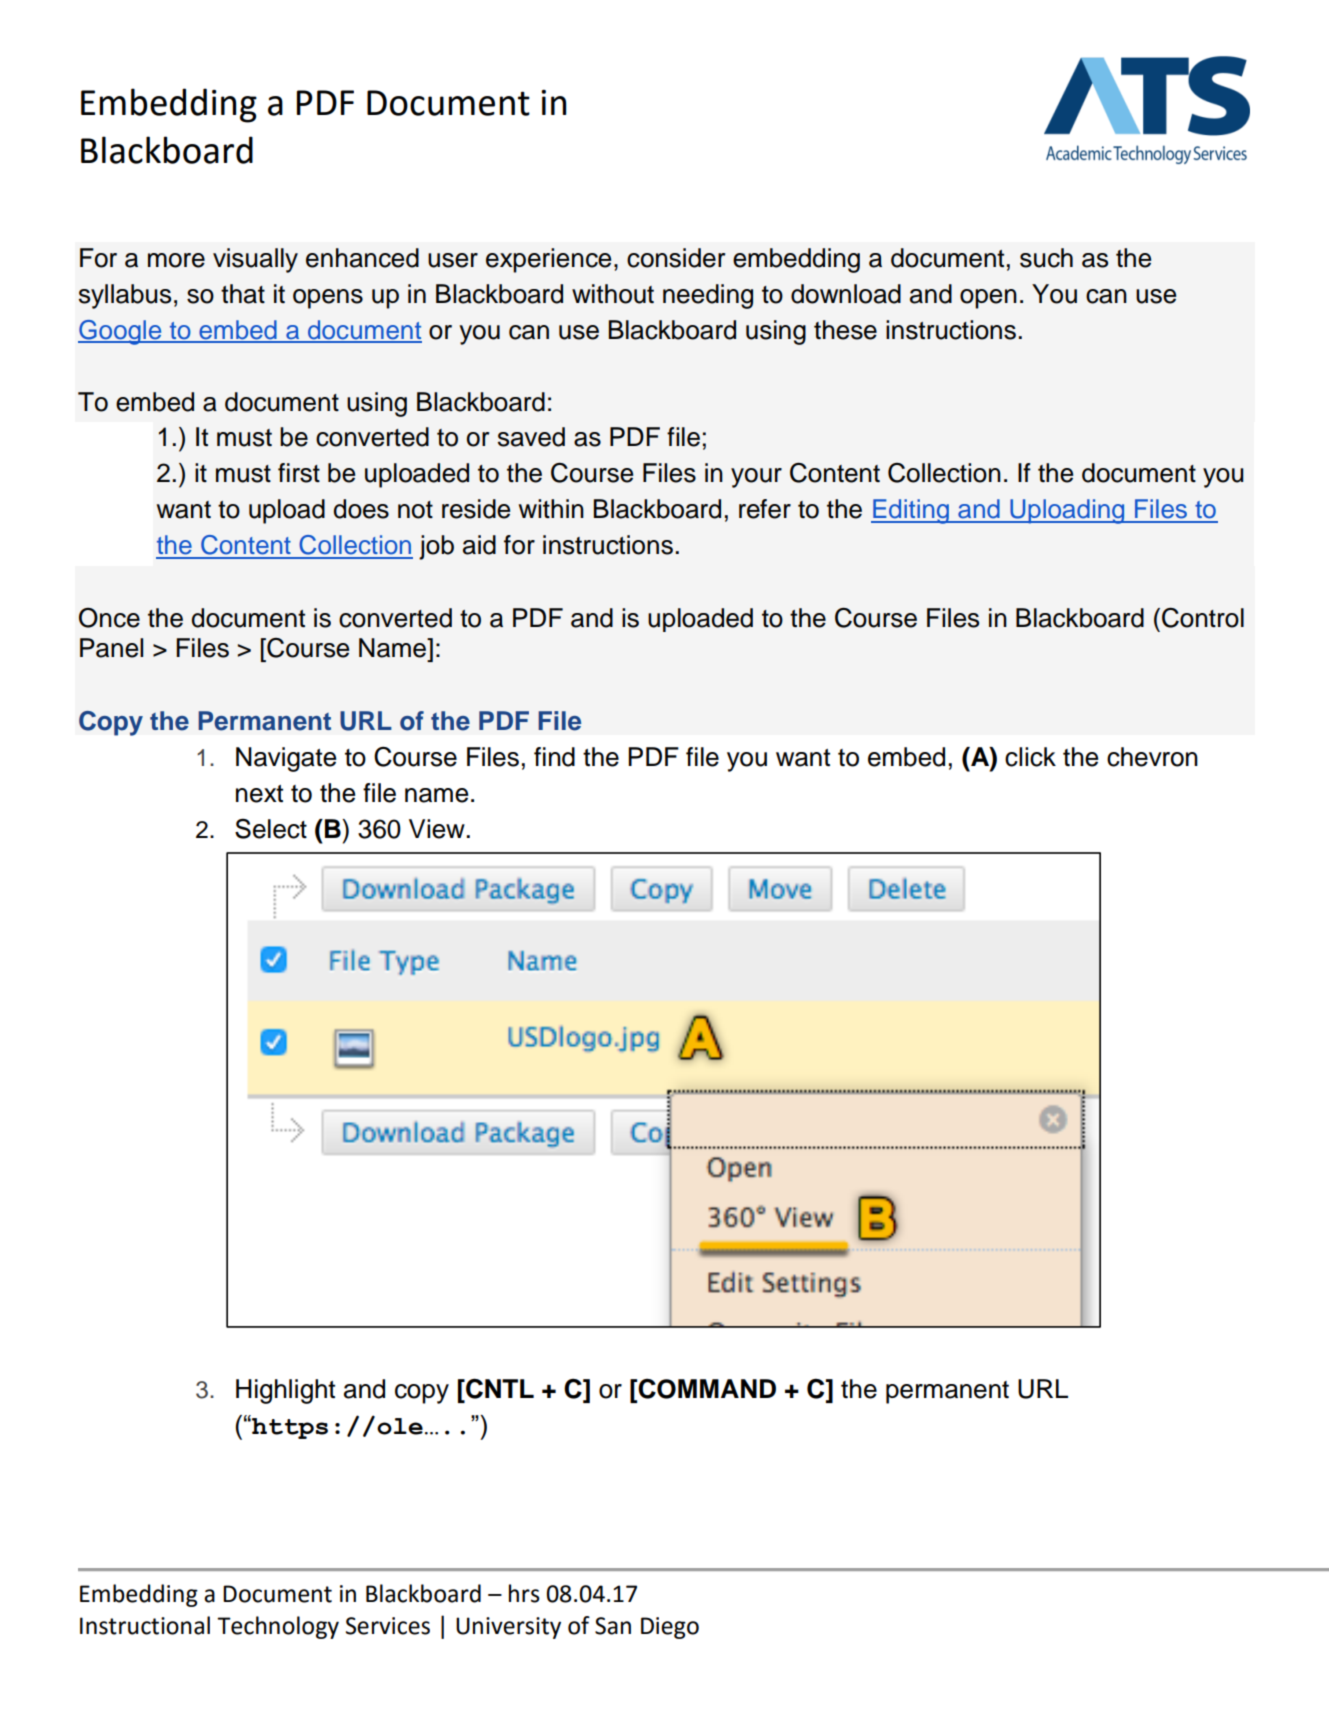 This screenshot has width=1329, height=1719. What do you see at coordinates (707, 1388) in the screenshot?
I see `COMMAND` at bounding box center [707, 1388].
